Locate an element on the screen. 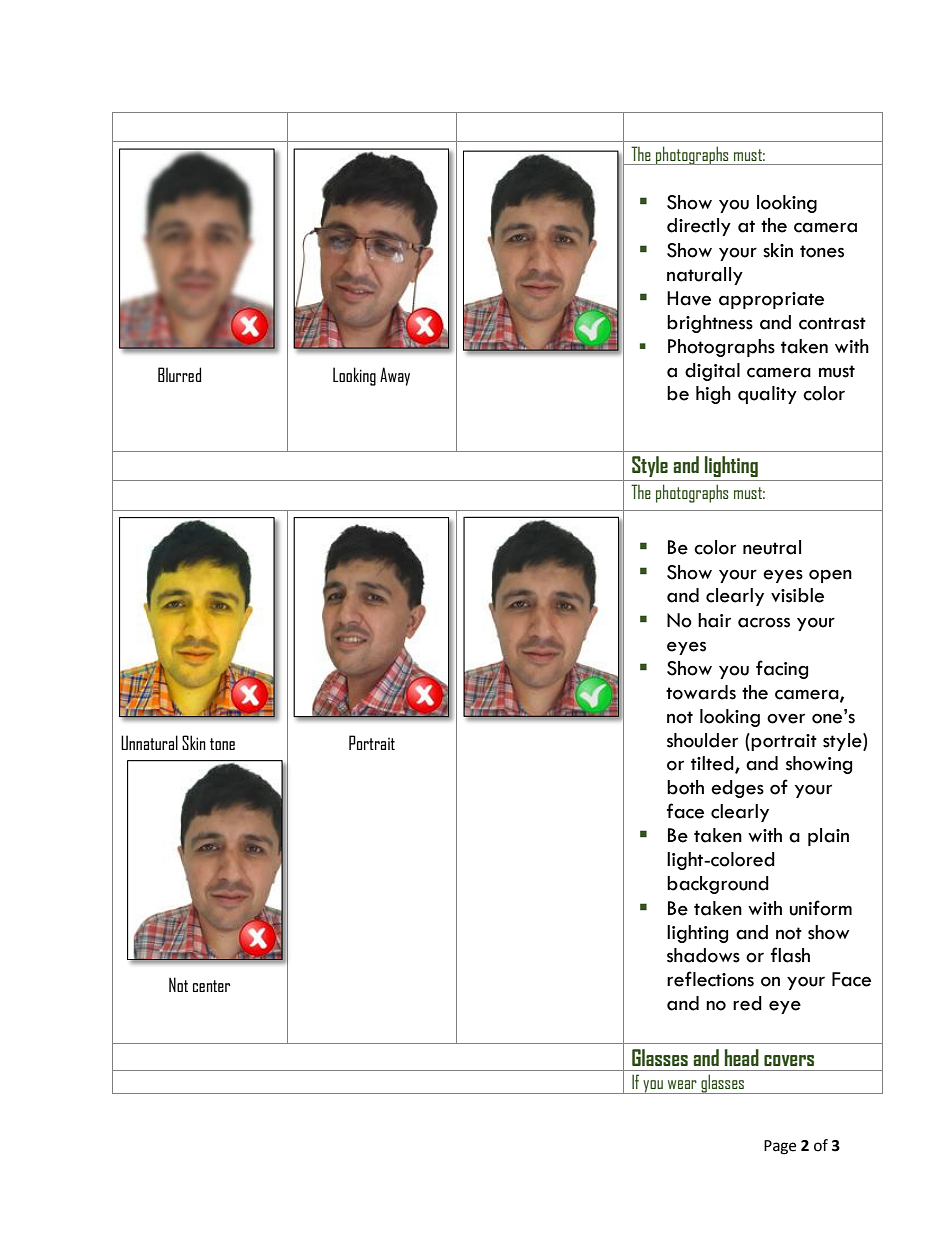 Image resolution: width=952 pixels, height=1233 pixels. towards is located at coordinates (701, 692).
